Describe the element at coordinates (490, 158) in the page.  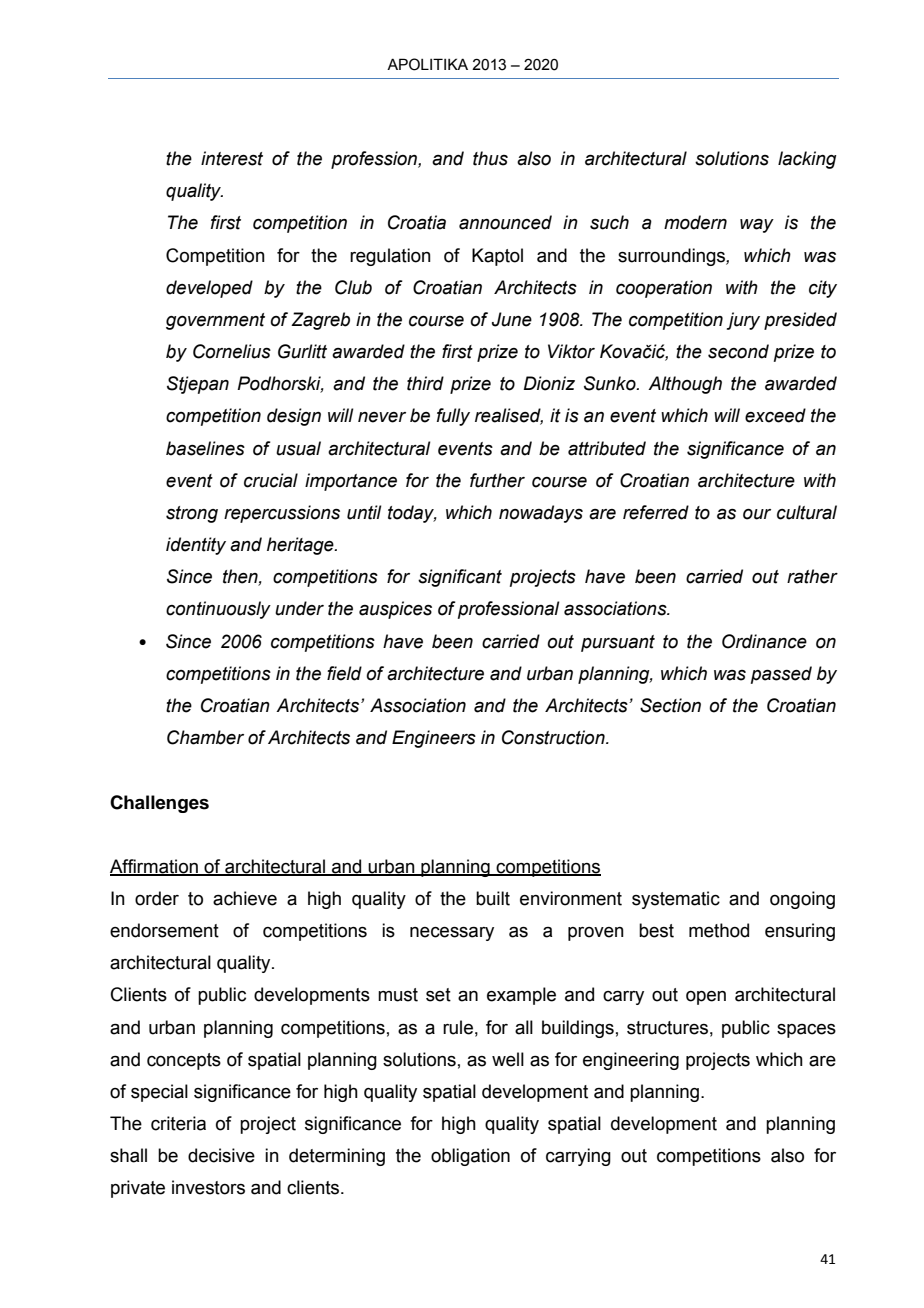
I see `thus` at that location.
